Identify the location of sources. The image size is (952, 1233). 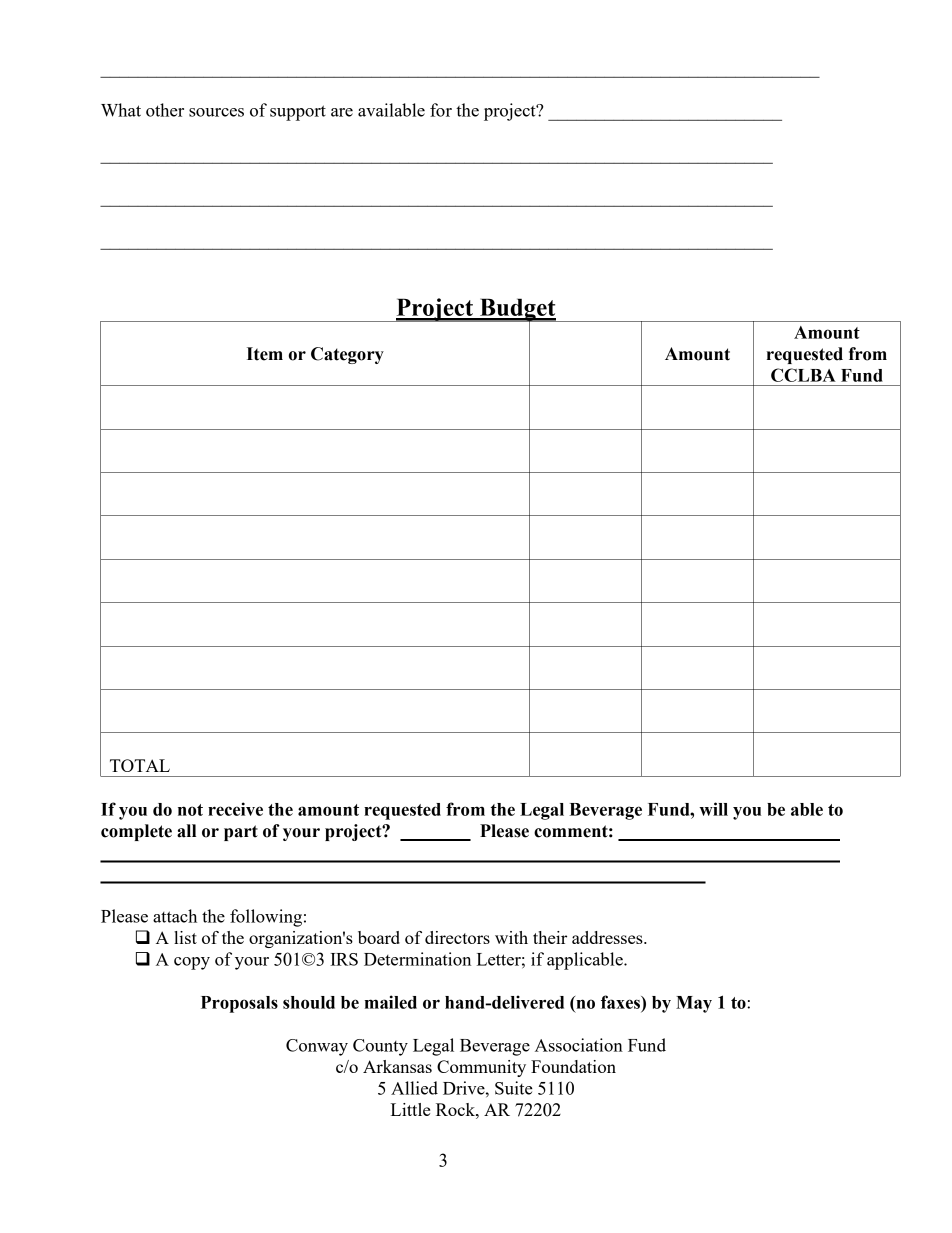
(216, 112).
